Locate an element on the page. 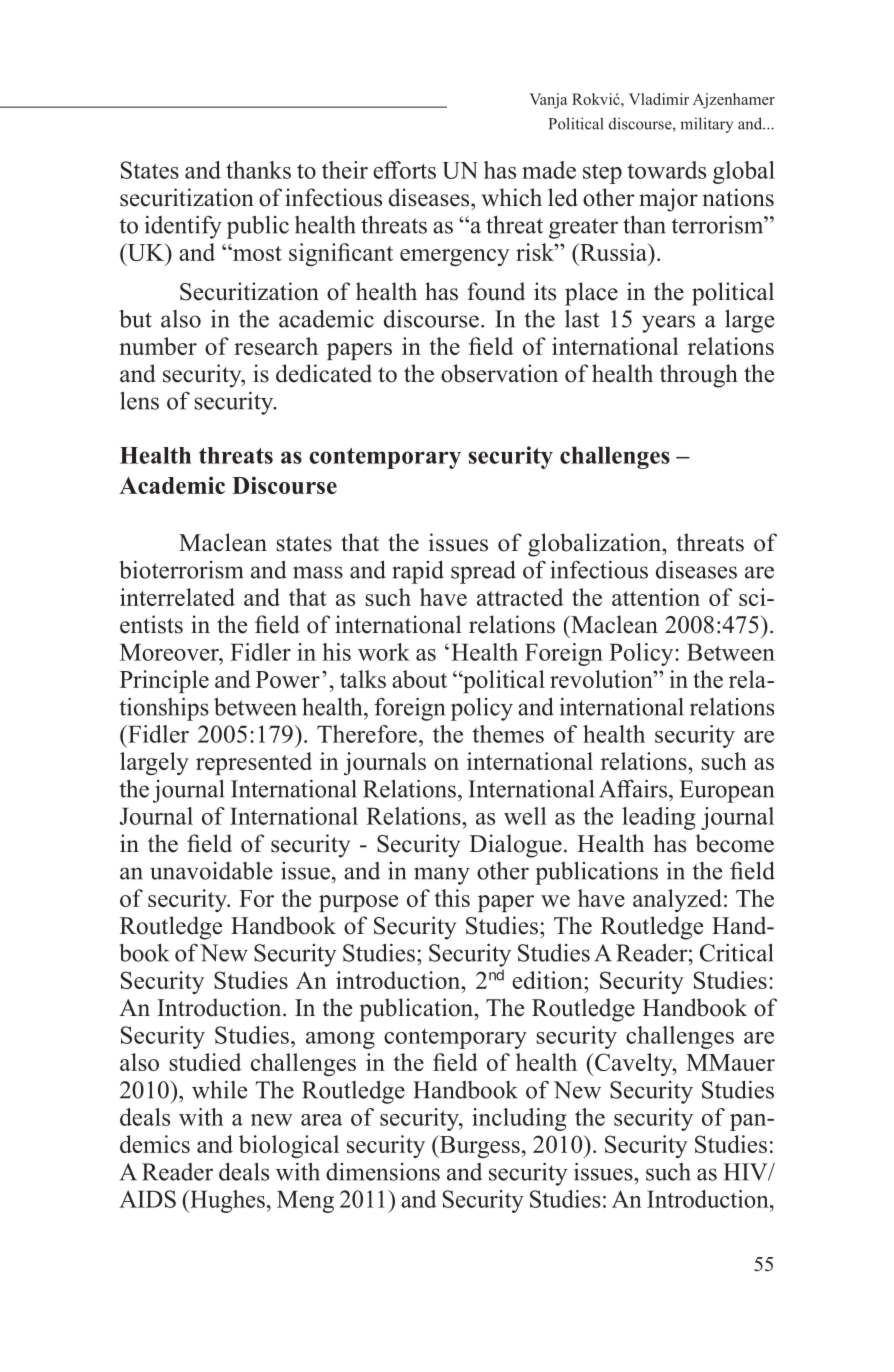  identify is located at coordinates (183, 227).
